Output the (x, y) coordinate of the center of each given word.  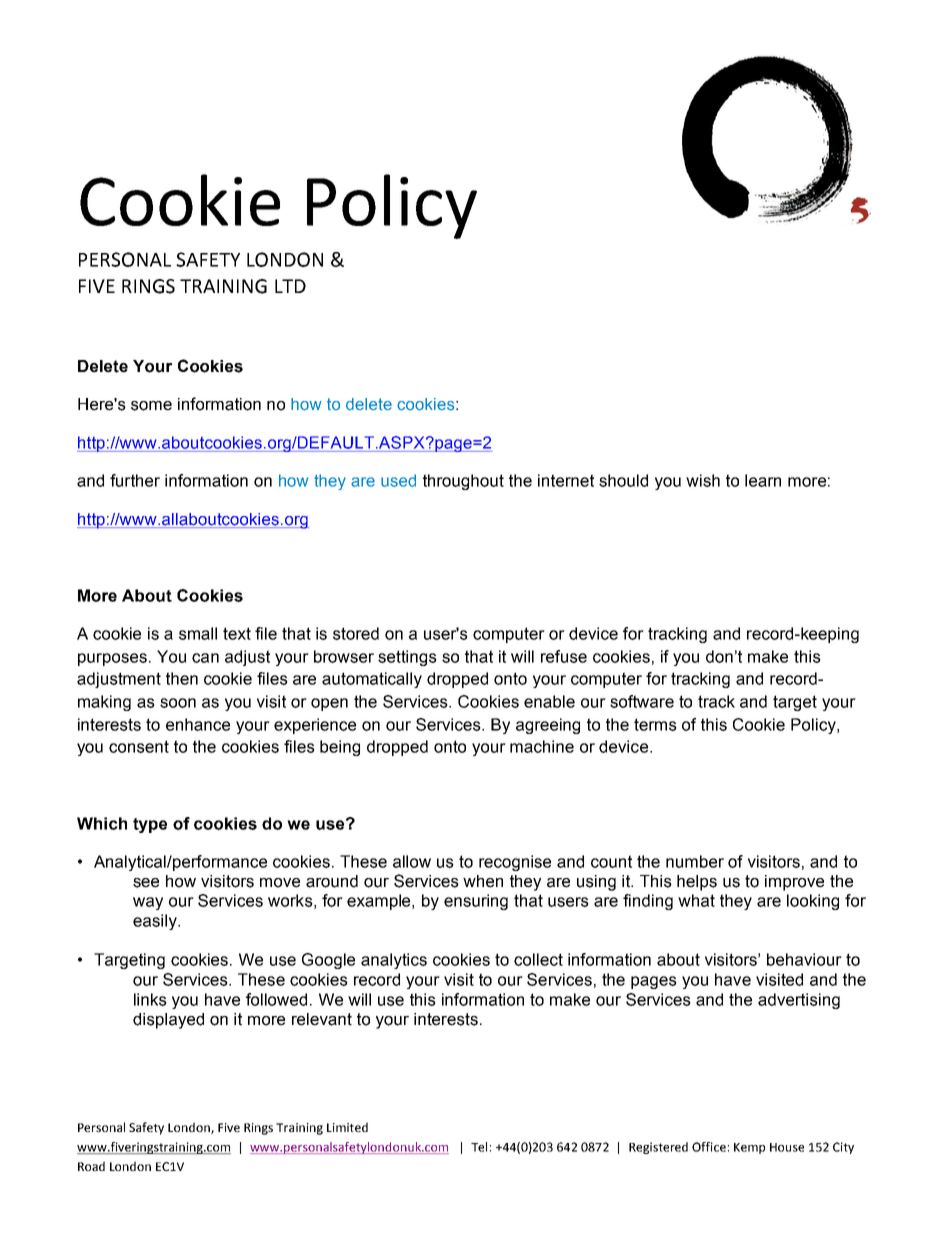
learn (763, 480)
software (642, 701)
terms (655, 724)
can (205, 658)
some (151, 406)
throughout (463, 482)
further (135, 480)
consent (139, 746)
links (150, 999)
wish (703, 480)
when (483, 881)
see (146, 883)
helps (697, 883)
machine (542, 746)
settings (407, 658)
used (398, 480)
